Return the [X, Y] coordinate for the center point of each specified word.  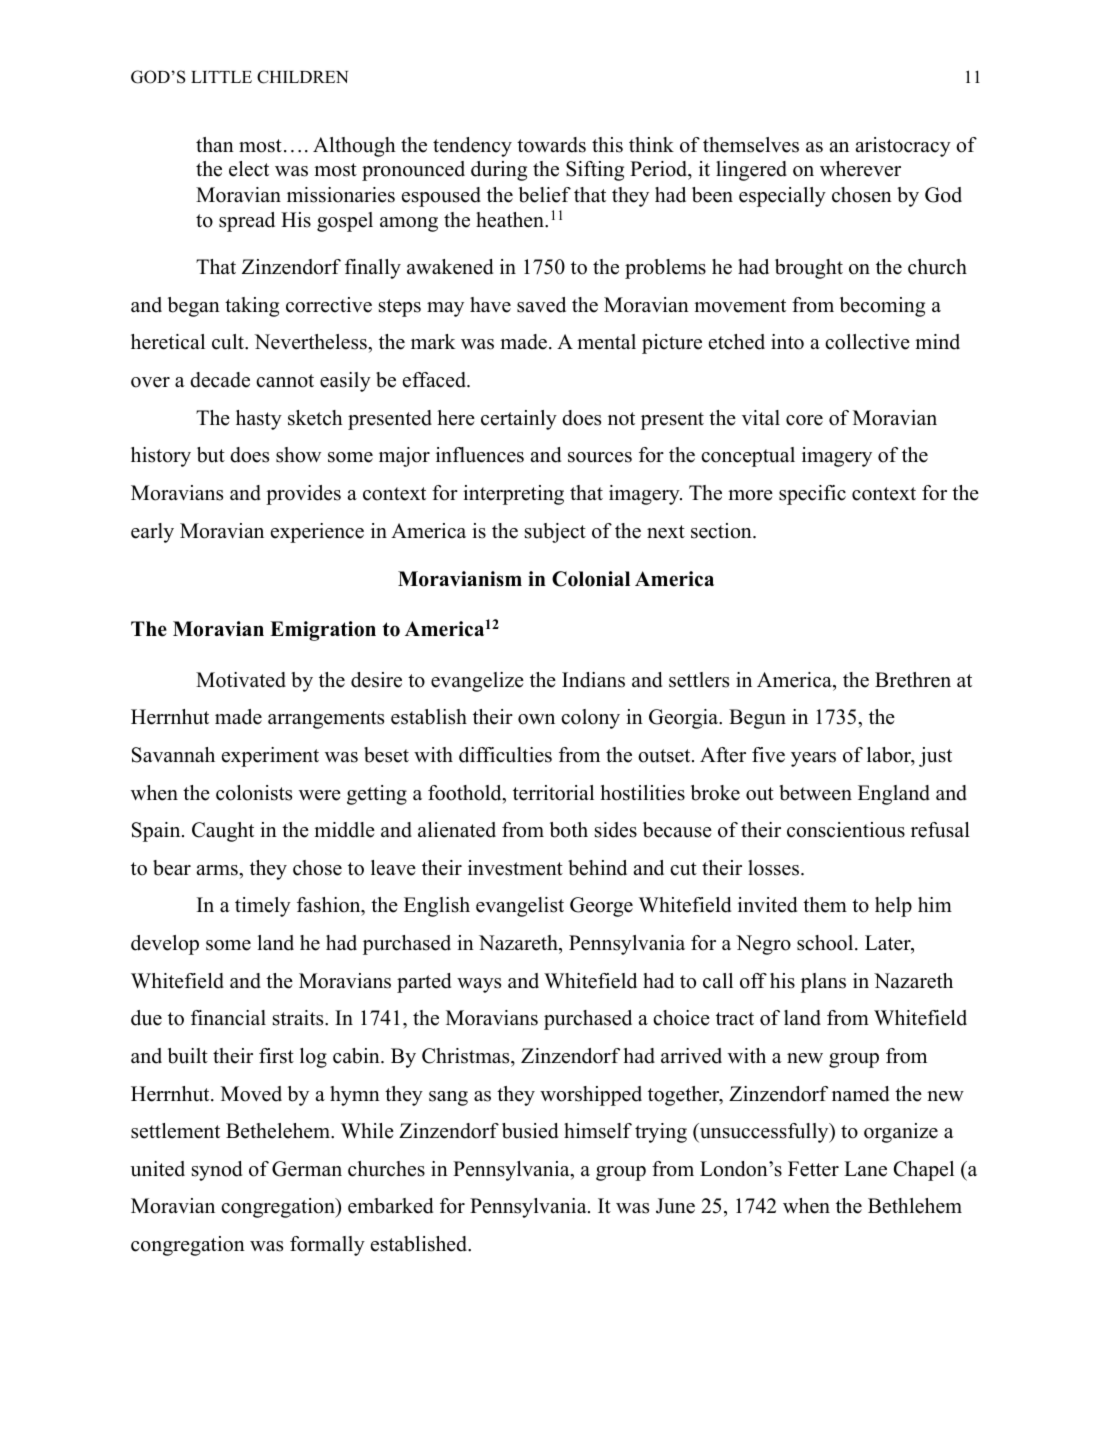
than [215, 144]
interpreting [513, 495]
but [211, 455]
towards [551, 145]
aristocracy [903, 147]
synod [217, 1171]
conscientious [846, 830]
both [569, 830]
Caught [223, 832]
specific [812, 495]
